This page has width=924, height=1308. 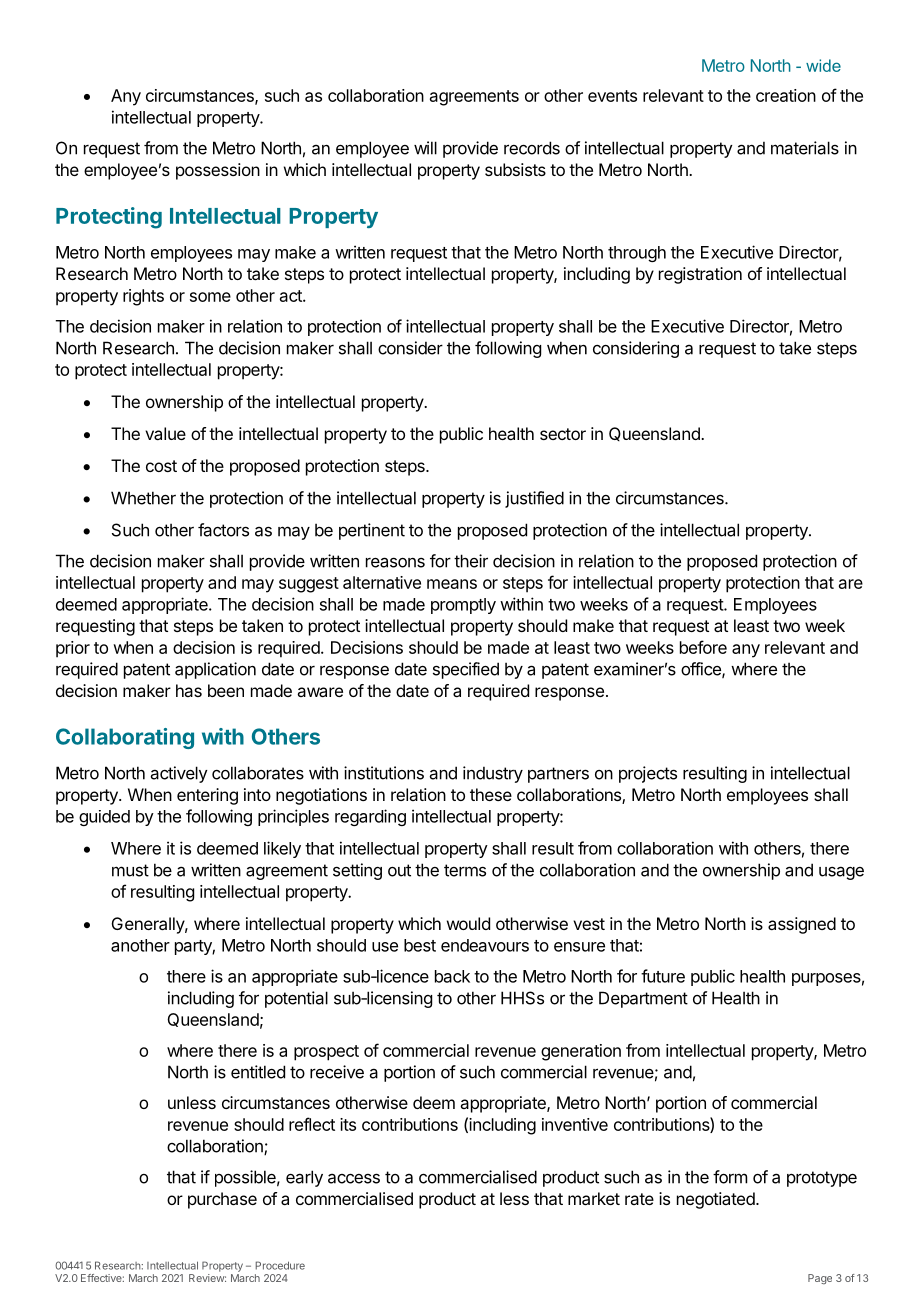 I want to click on terms, so click(x=465, y=870).
